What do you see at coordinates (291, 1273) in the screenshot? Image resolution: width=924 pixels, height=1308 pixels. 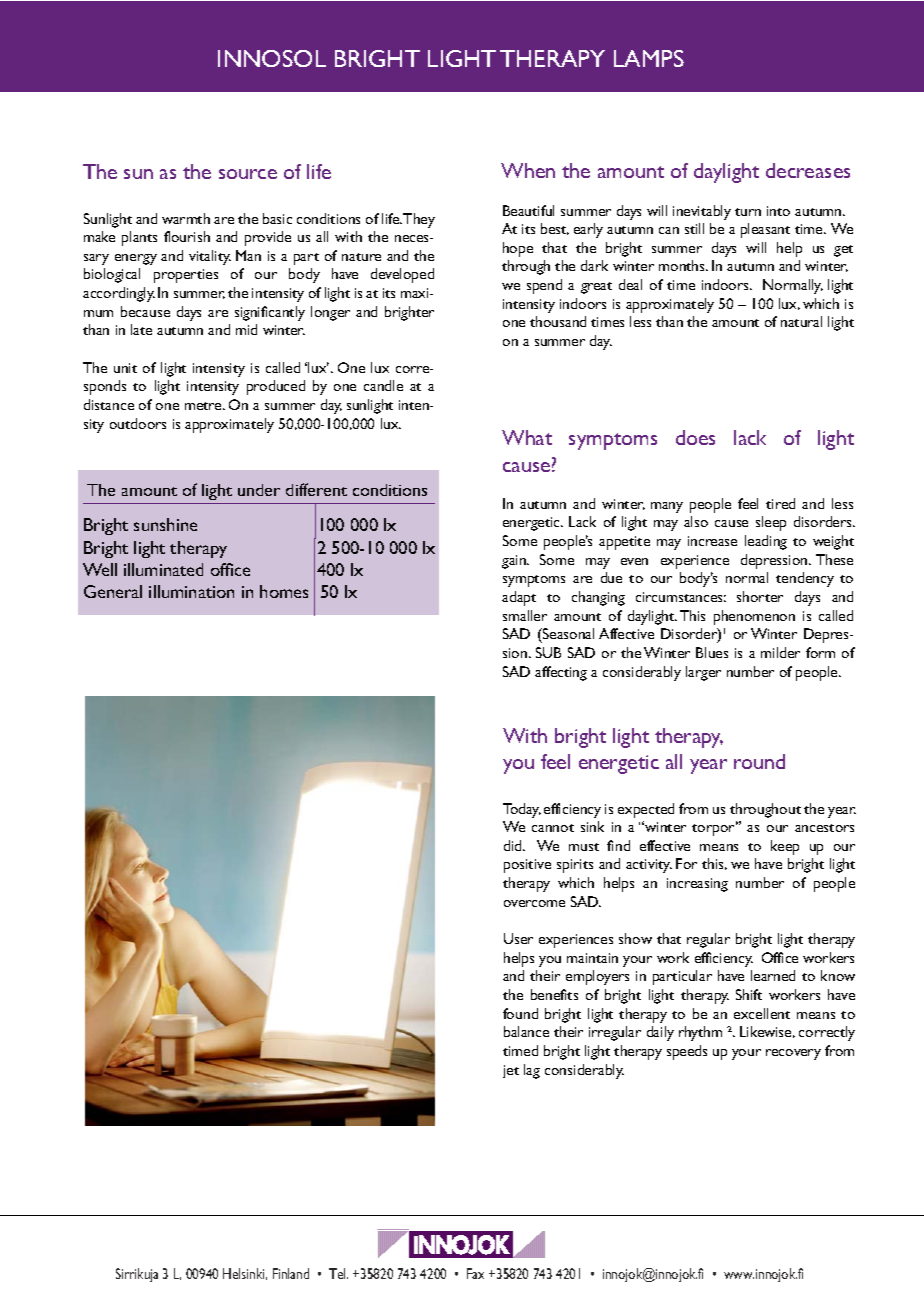 I see `Finland` at bounding box center [291, 1273].
